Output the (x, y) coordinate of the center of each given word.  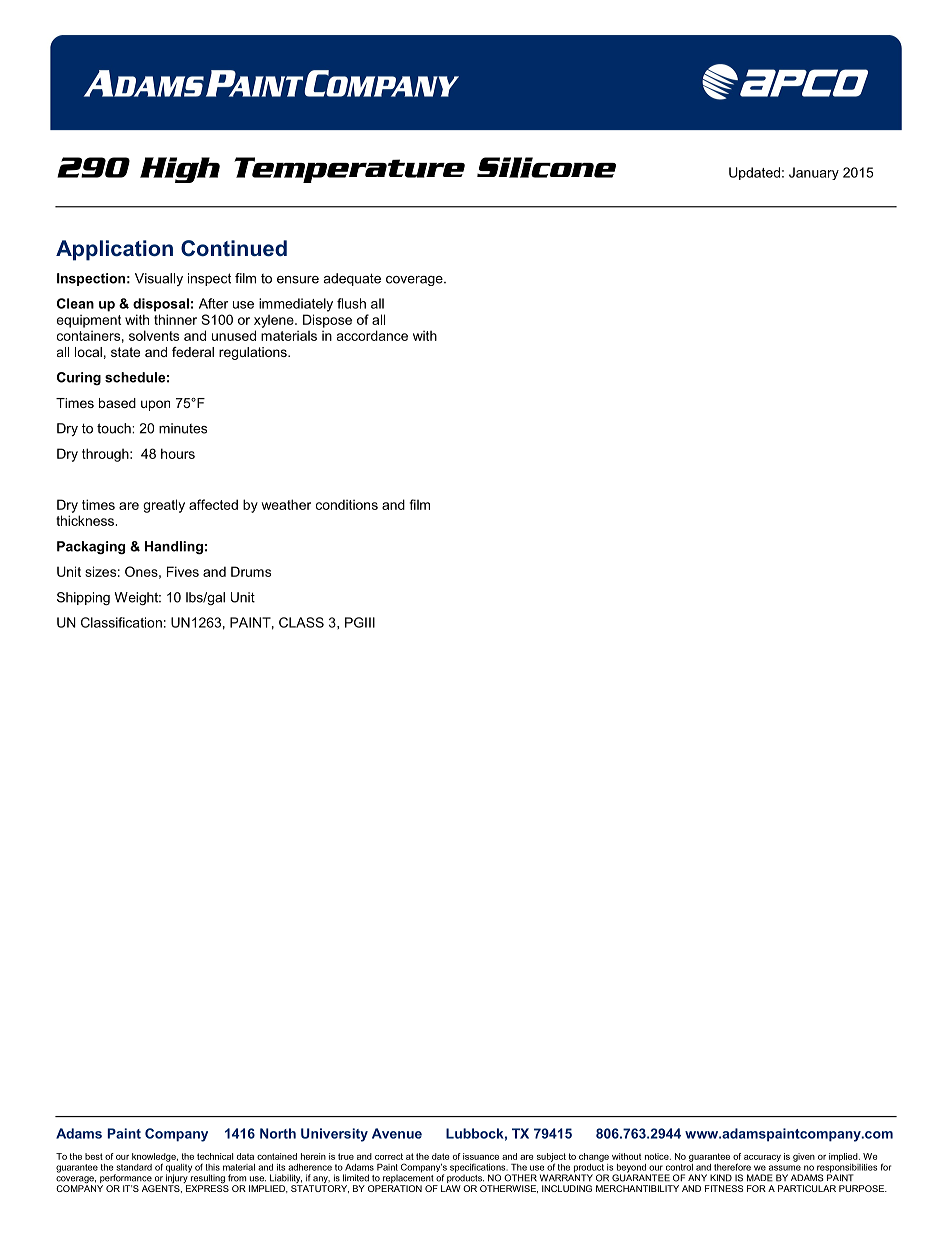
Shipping (83, 598)
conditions (347, 504)
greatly (164, 506)
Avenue (397, 1133)
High (180, 170)
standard (134, 1167)
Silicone (546, 167)
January (814, 173)
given (804, 1157)
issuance (481, 1156)
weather (286, 504)
